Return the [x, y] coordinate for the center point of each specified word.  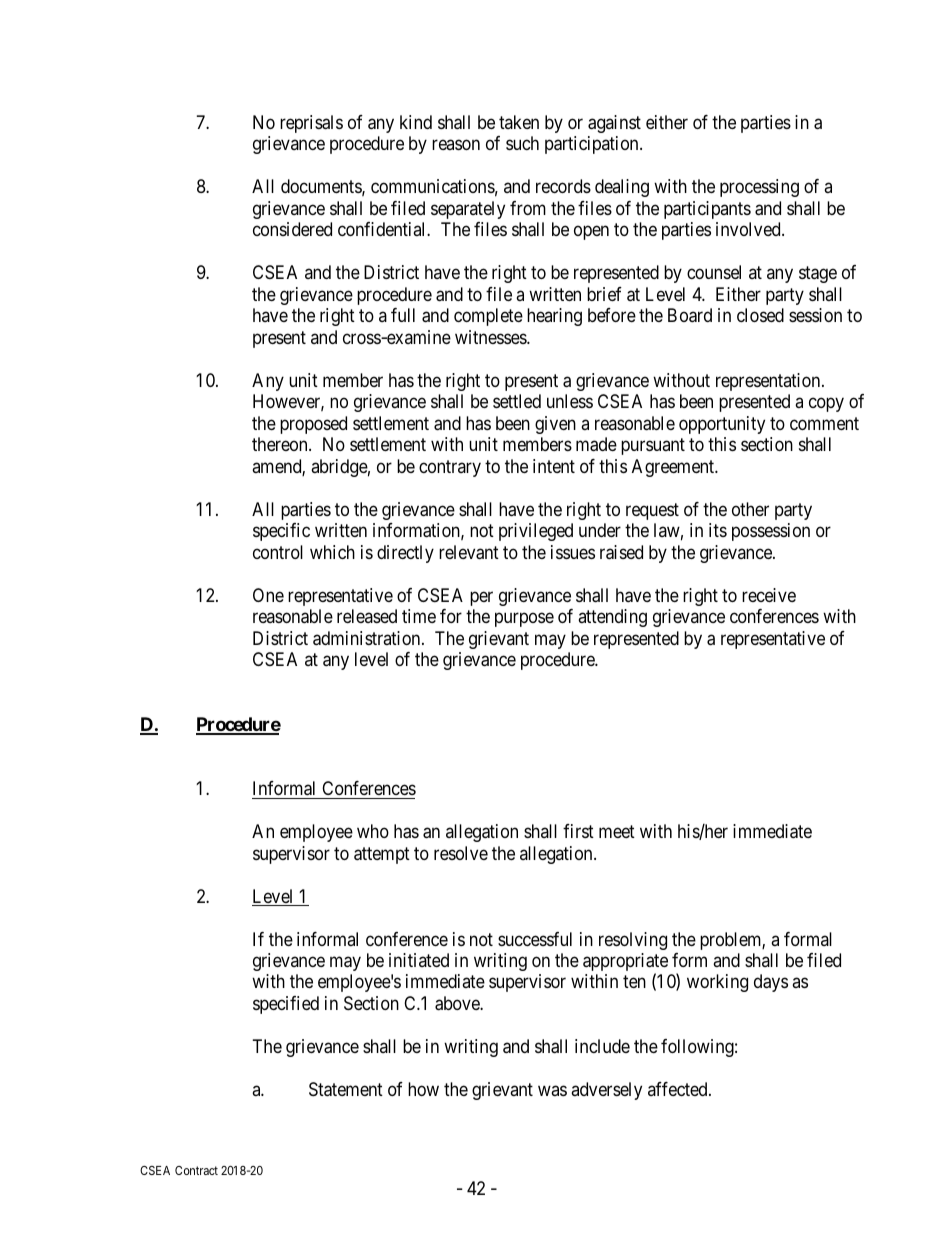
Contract [196, 1170]
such [522, 143]
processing [759, 188]
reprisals [311, 124]
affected [679, 1089]
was [552, 1090]
